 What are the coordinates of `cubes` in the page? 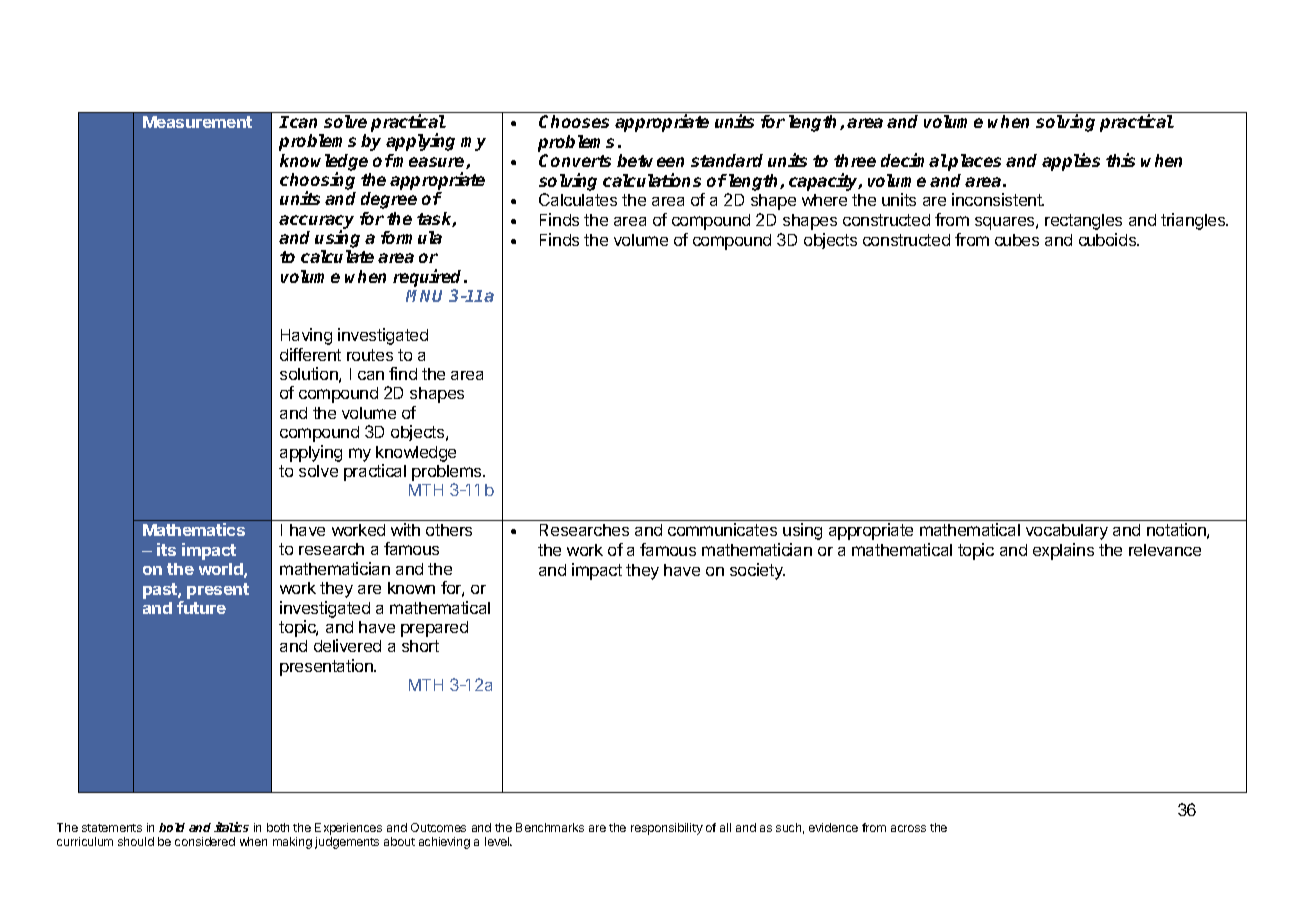 It's located at (1017, 240).
